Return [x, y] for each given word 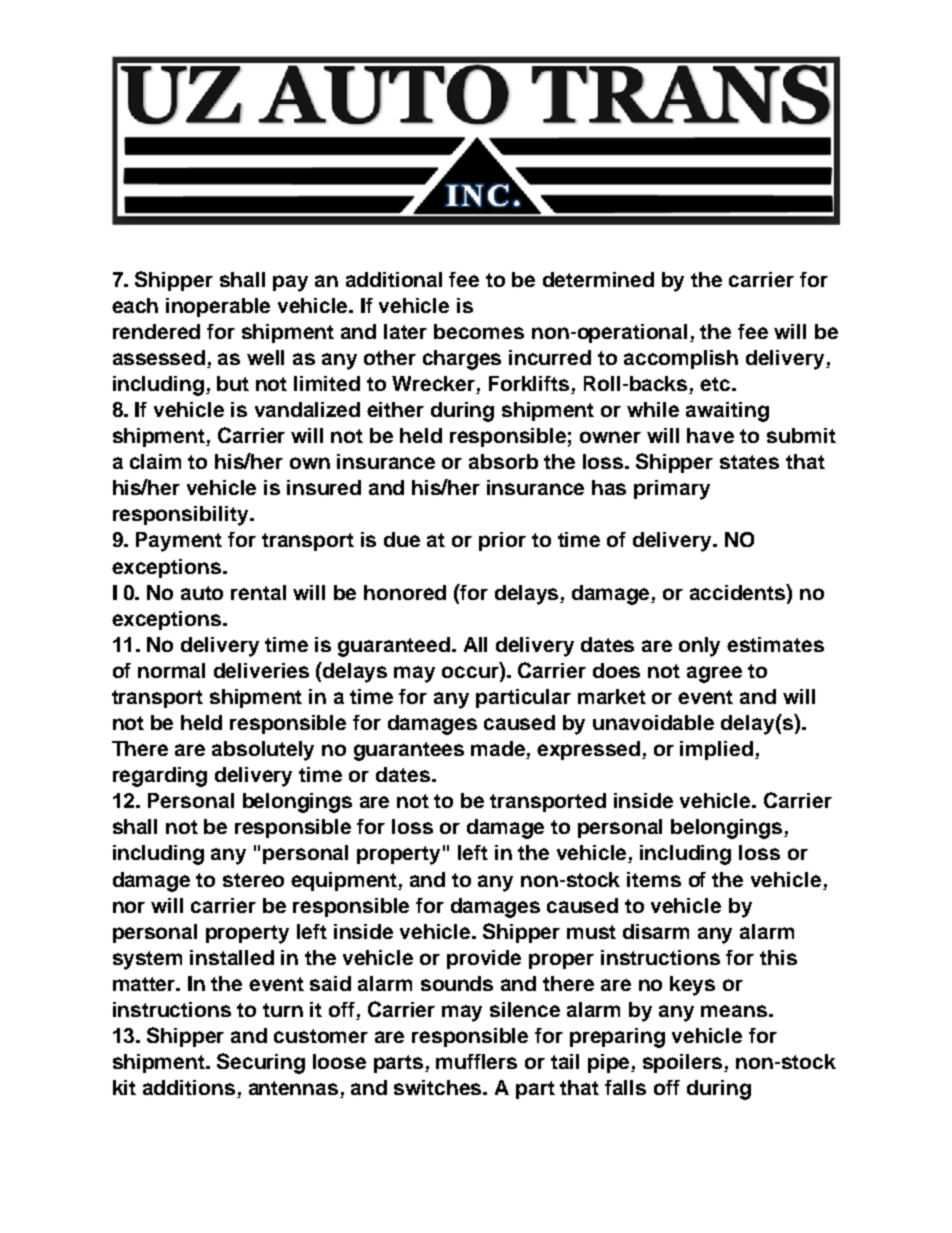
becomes [479, 331]
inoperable [218, 307]
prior [502, 541]
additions [190, 1089]
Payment [179, 542]
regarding [160, 777]
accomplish [681, 359]
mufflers [476, 1061]
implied [716, 750]
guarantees [409, 751]
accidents [739, 592]
